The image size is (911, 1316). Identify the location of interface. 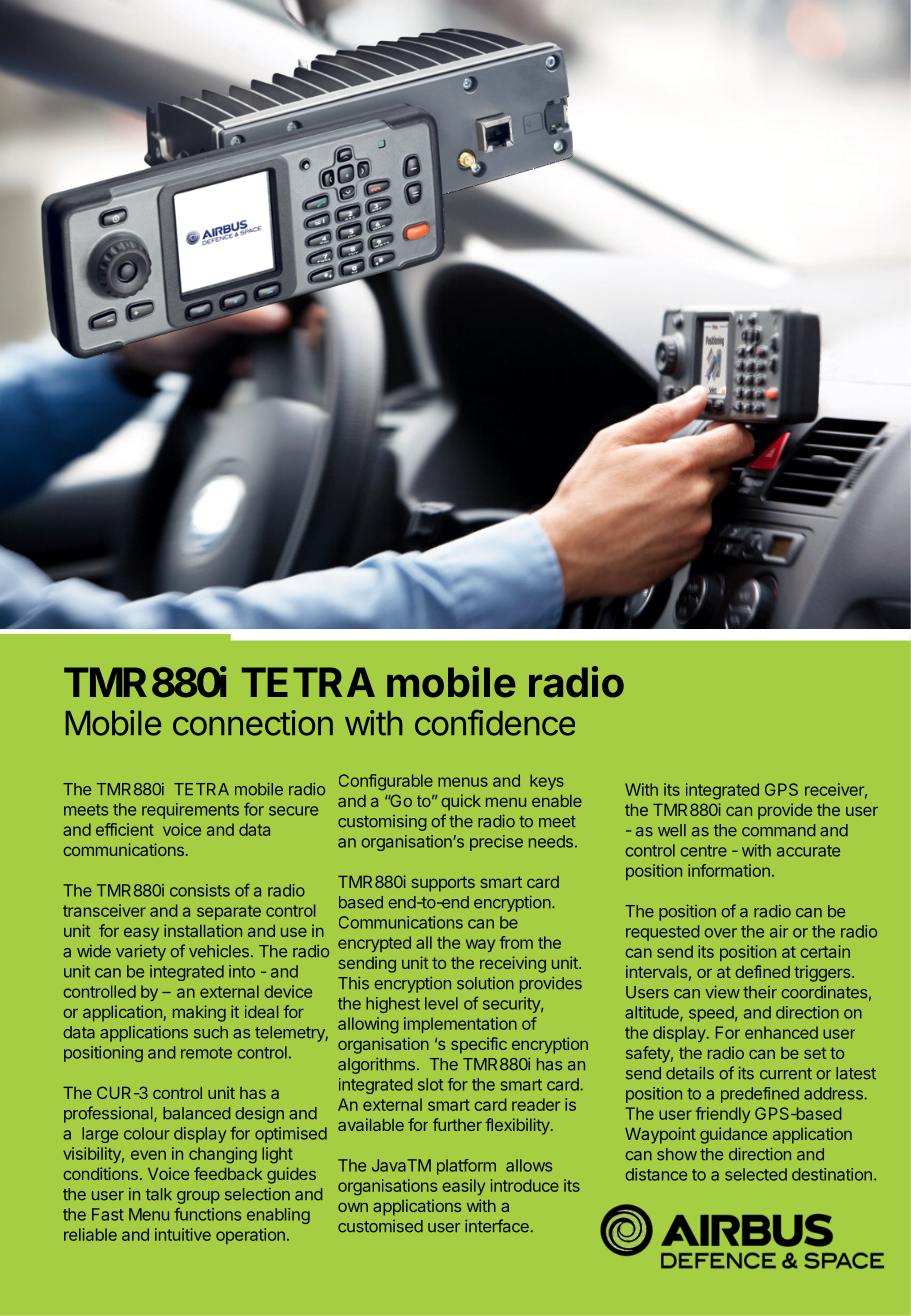
(497, 1226).
